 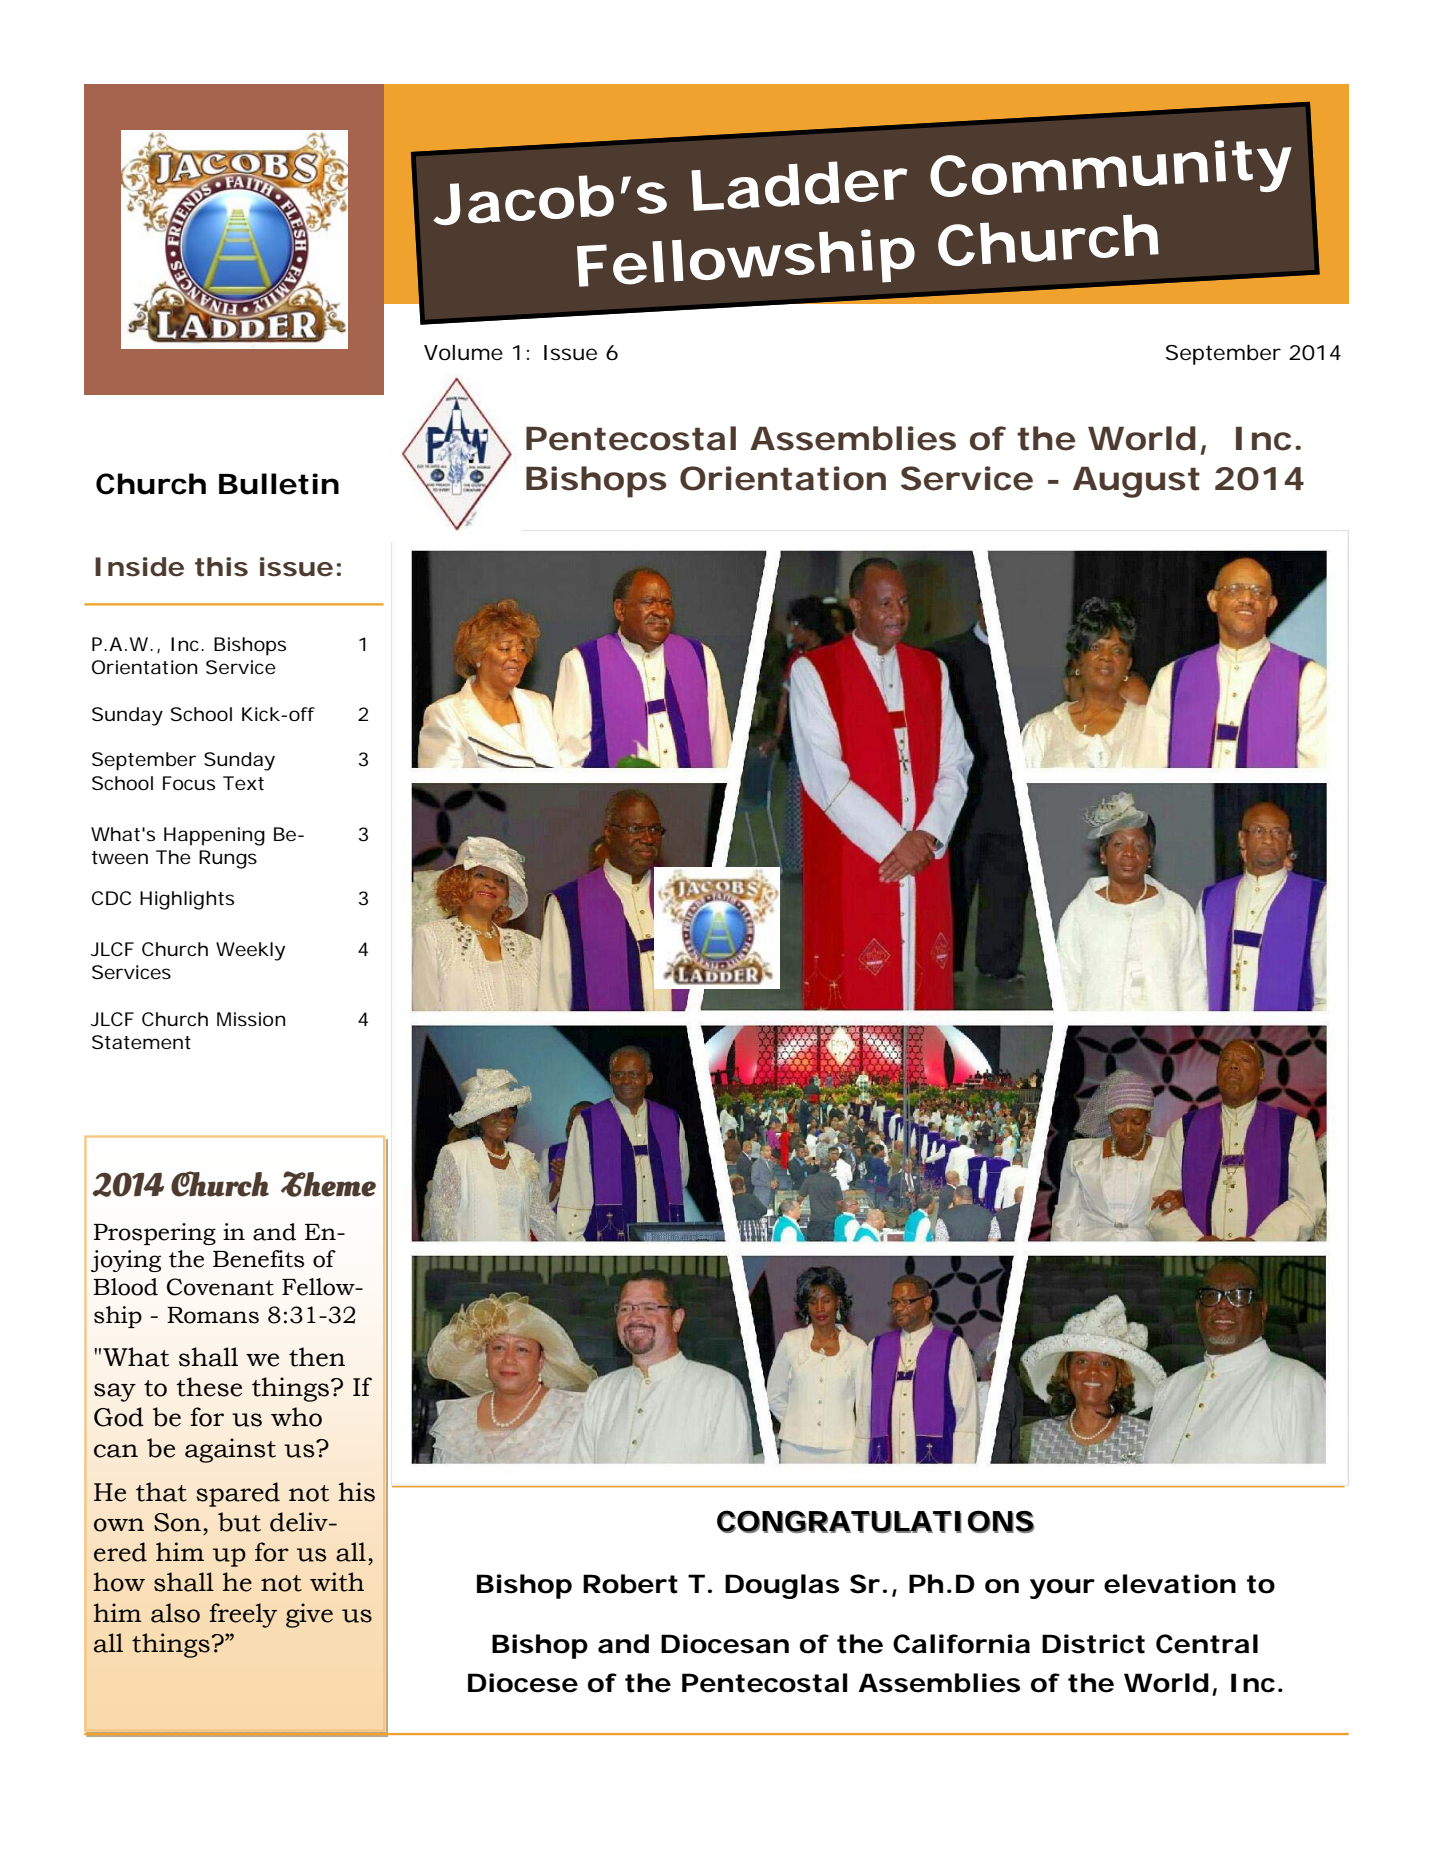 I want to click on August, so click(x=1136, y=482).
